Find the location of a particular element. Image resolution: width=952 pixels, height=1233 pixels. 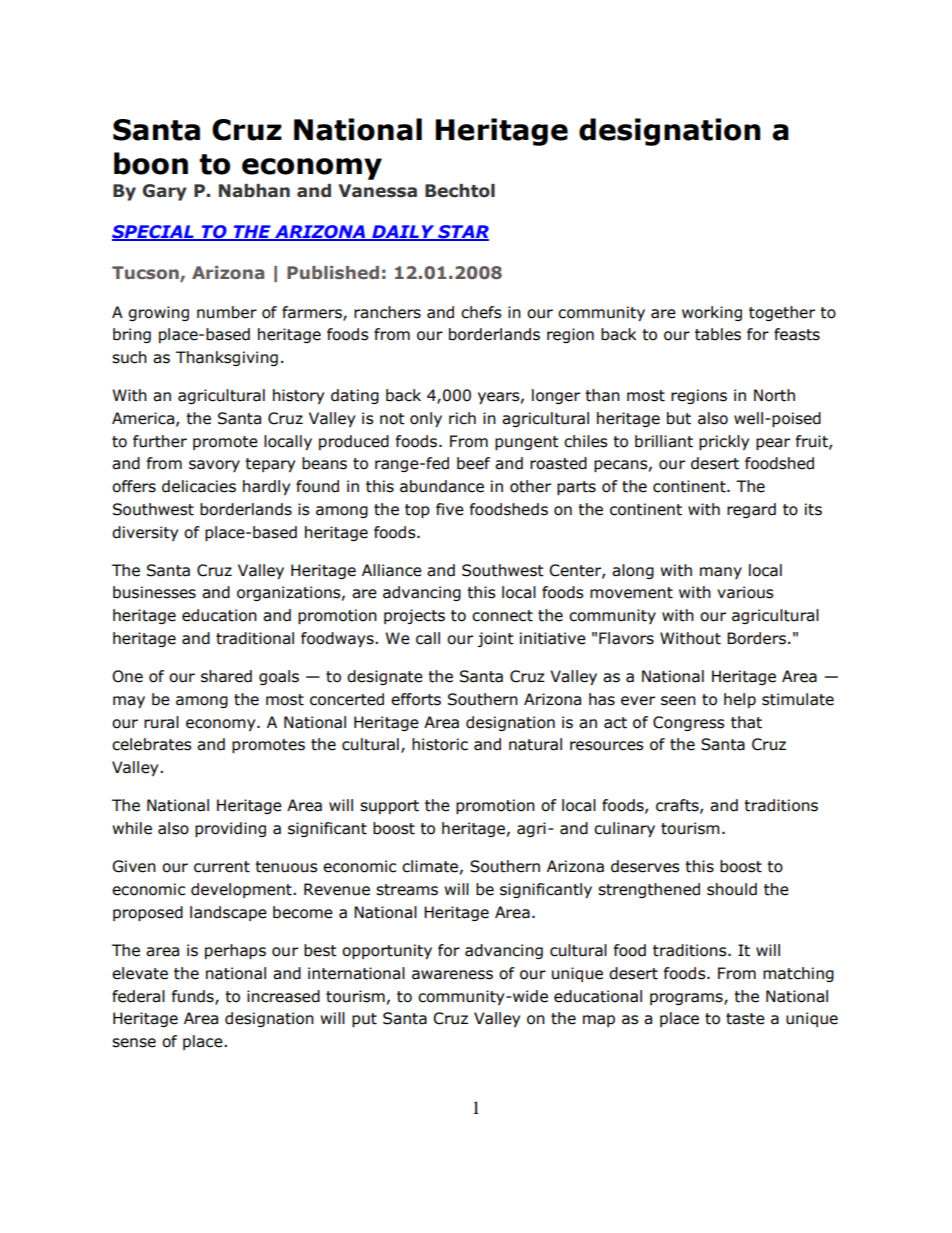

businesses is located at coordinates (154, 592).
